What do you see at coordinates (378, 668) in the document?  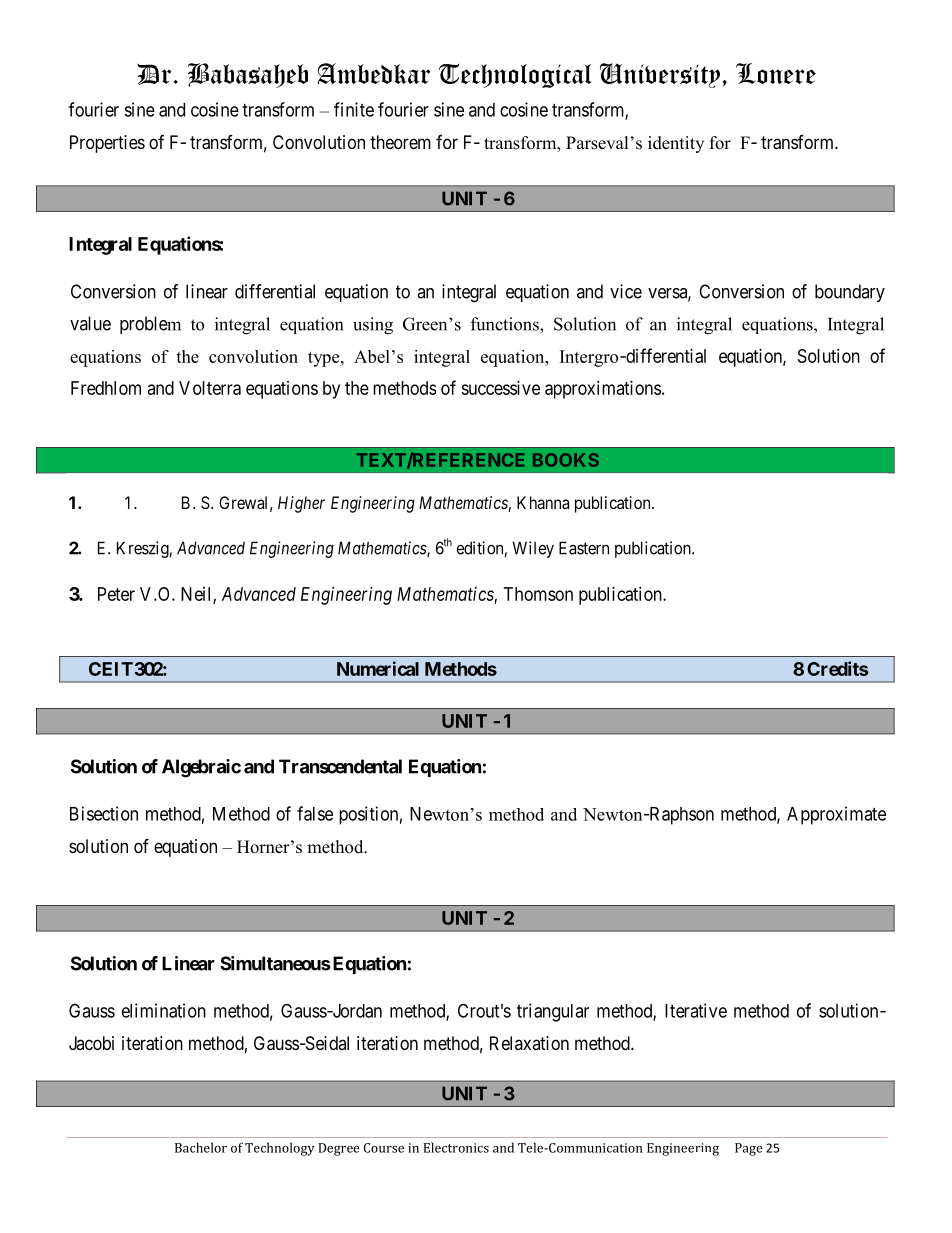 I see `Numerical` at bounding box center [378, 668].
